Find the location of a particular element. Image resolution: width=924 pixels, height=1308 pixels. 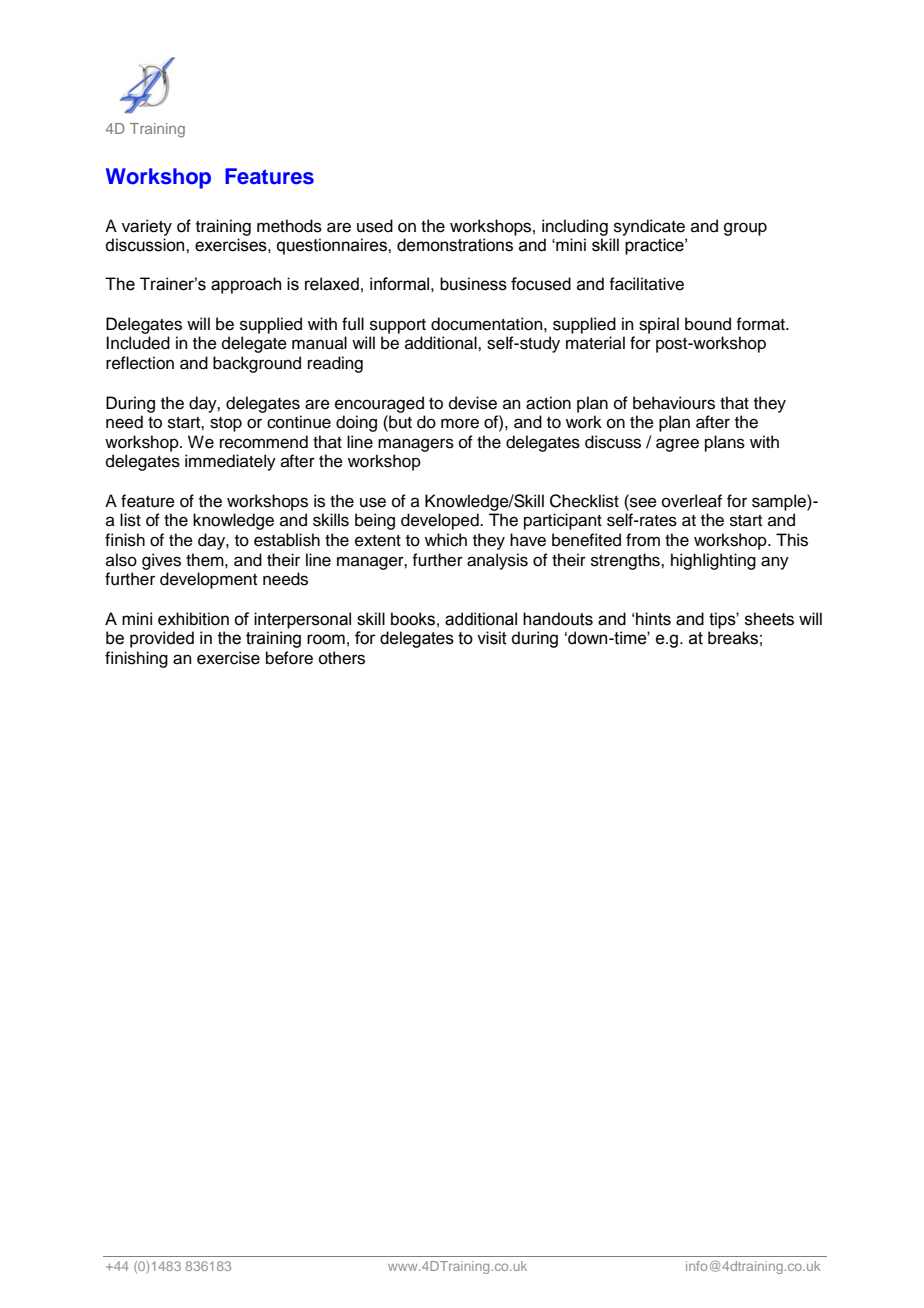

sheets is located at coordinates (769, 619).
